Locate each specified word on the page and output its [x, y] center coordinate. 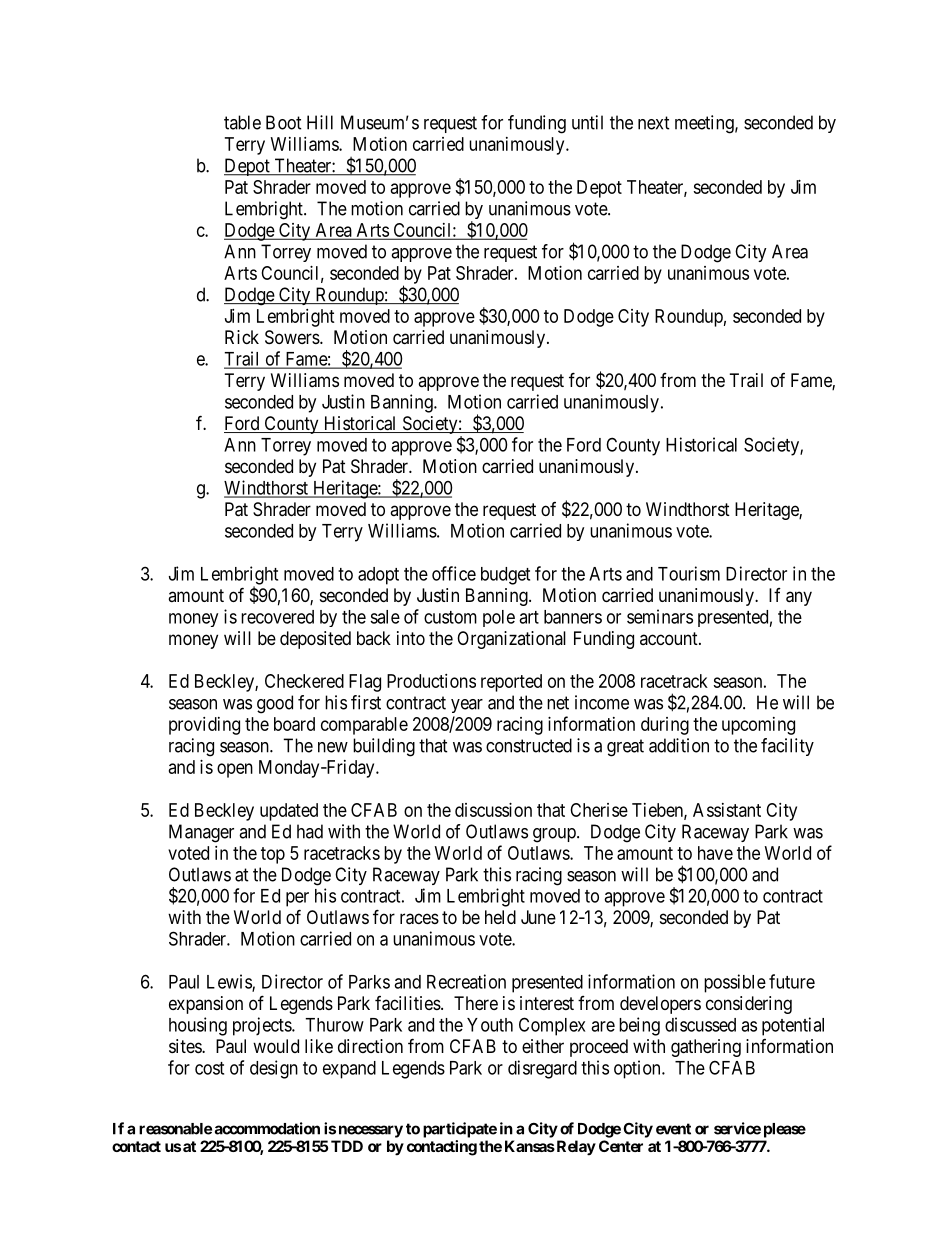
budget [505, 576]
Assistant [727, 810]
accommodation [267, 1128]
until [587, 122]
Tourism [689, 573]
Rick [242, 337]
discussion [493, 810]
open [235, 770]
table [242, 122]
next [654, 123]
